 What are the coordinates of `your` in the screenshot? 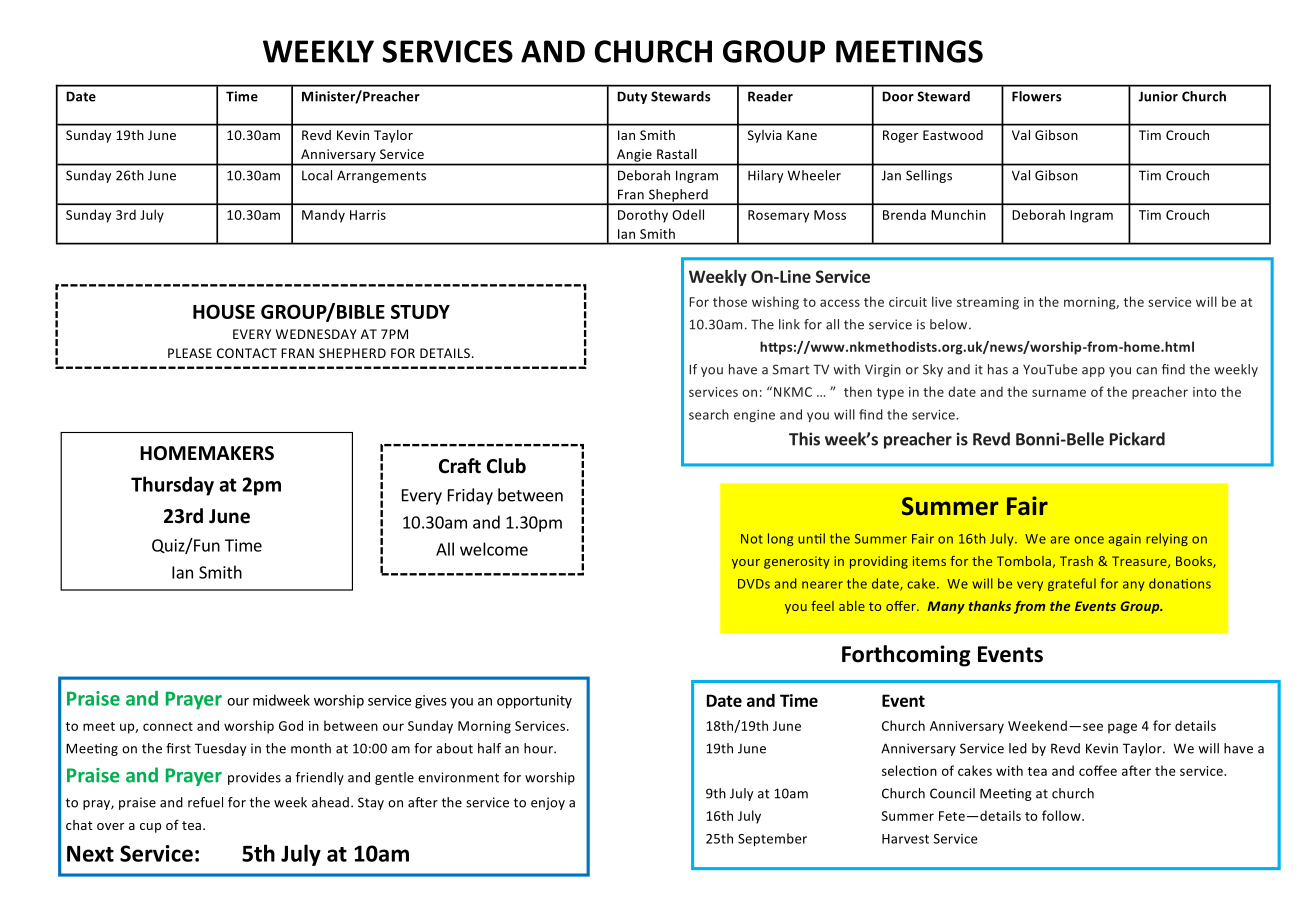 It's located at (746, 564).
